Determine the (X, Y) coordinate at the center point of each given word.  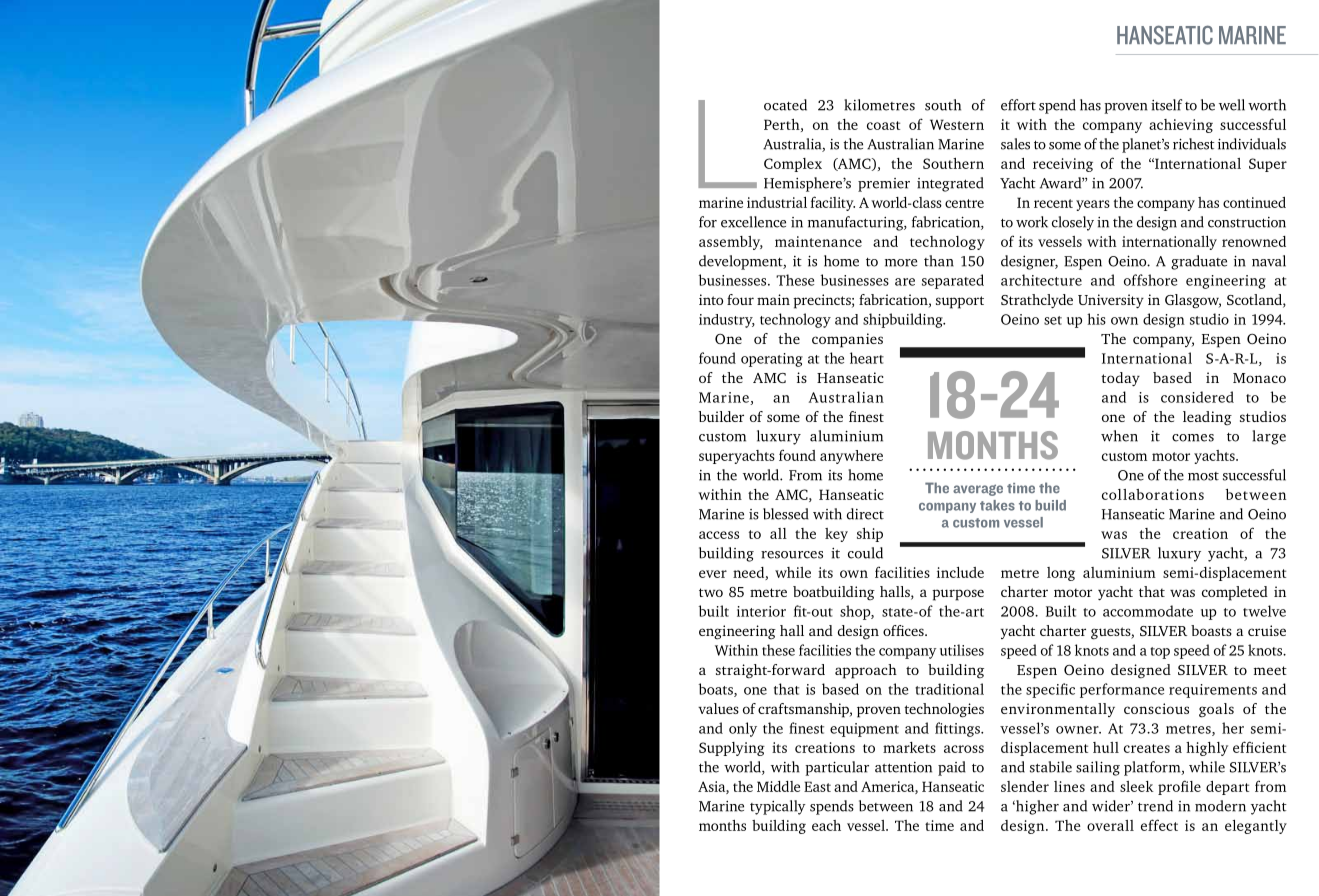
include (960, 572)
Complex (793, 165)
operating (772, 360)
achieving (1181, 126)
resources (792, 555)
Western (957, 124)
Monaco (1259, 378)
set (1053, 320)
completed (1235, 593)
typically (778, 807)
